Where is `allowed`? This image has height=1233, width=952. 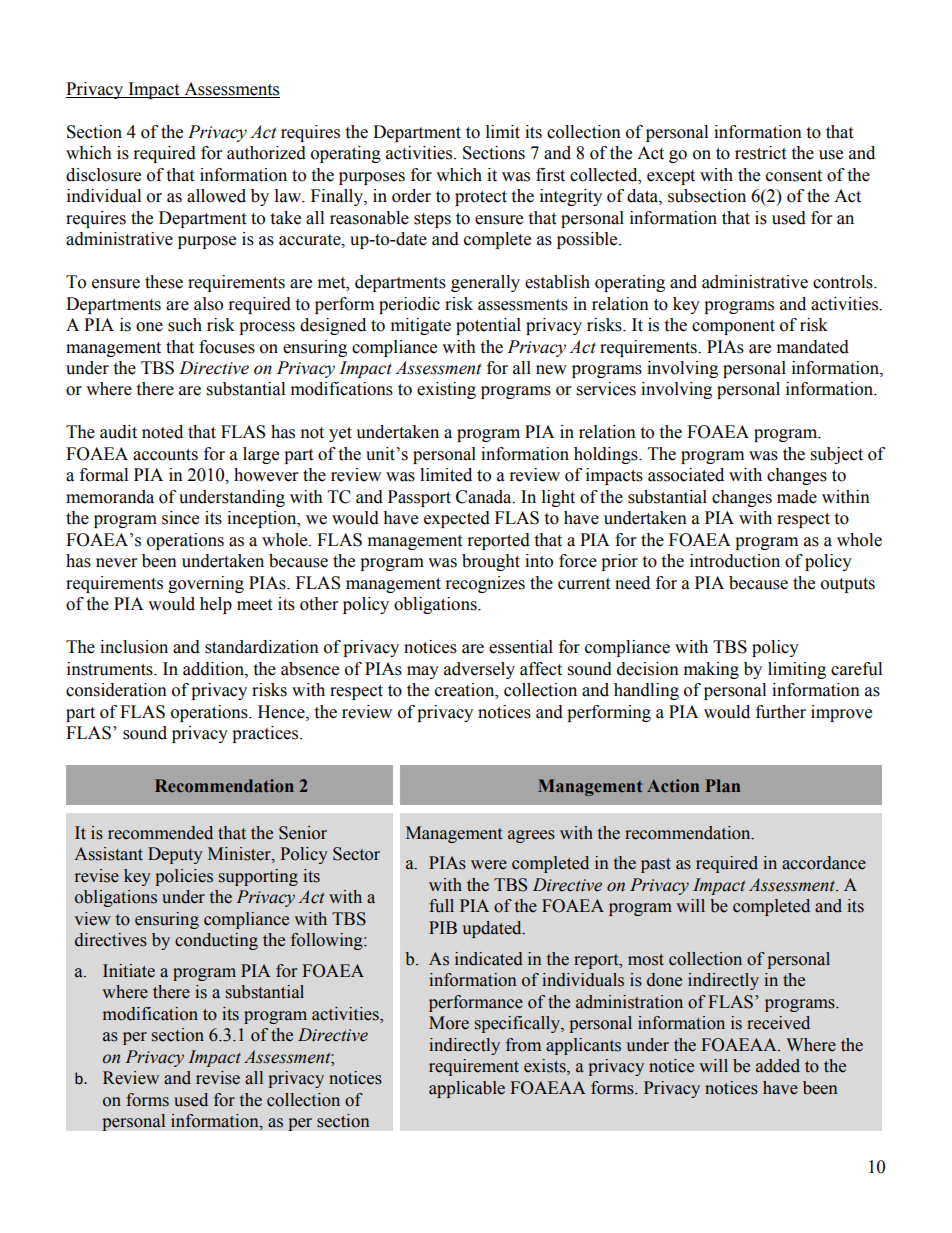 allowed is located at coordinates (216, 196).
